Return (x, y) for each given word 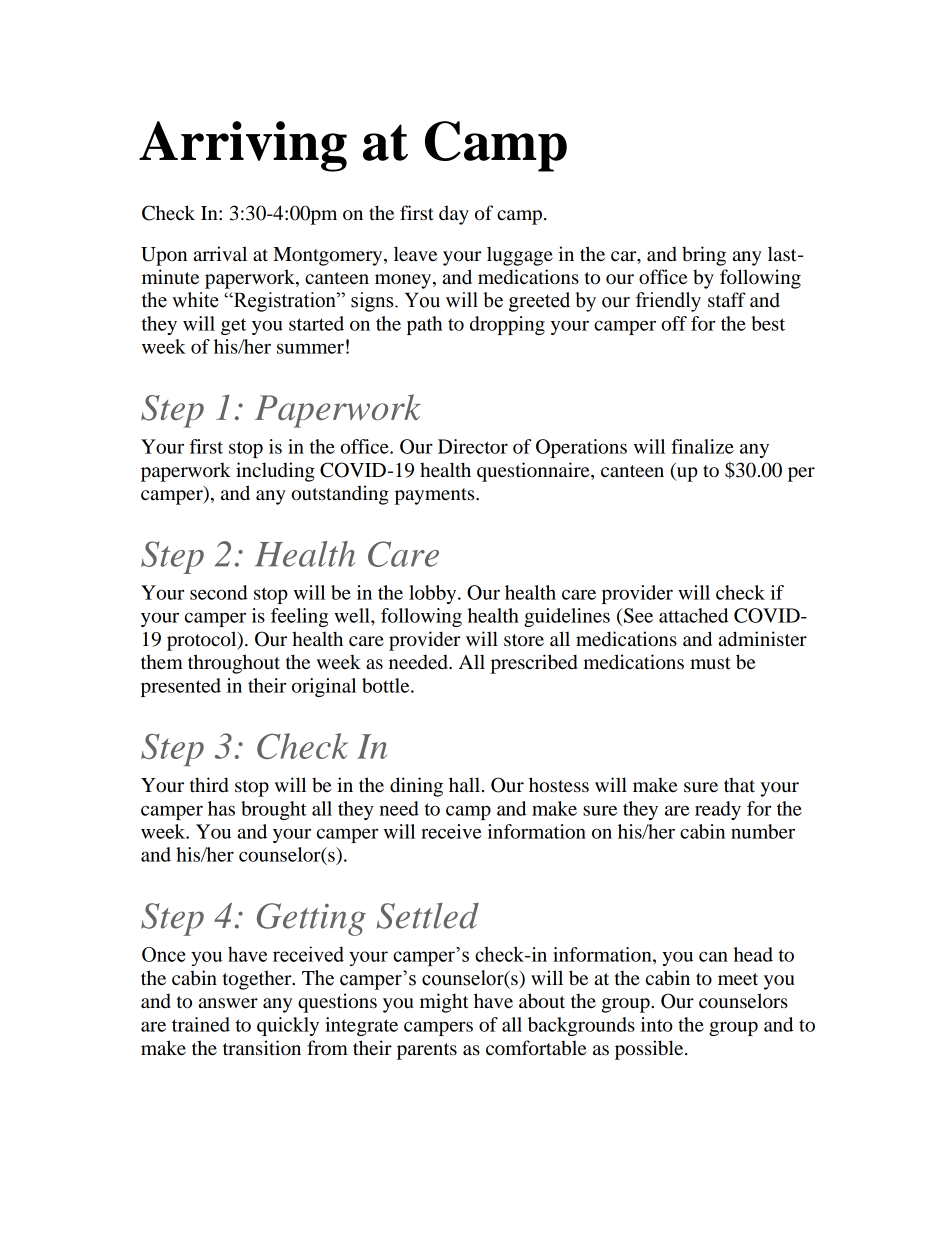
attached (693, 615)
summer (310, 348)
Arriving (243, 146)
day (454, 215)
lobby (434, 594)
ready (718, 810)
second (219, 592)
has (221, 808)
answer (228, 1003)
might (444, 1003)
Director (473, 446)
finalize (702, 446)
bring (704, 256)
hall (464, 784)
